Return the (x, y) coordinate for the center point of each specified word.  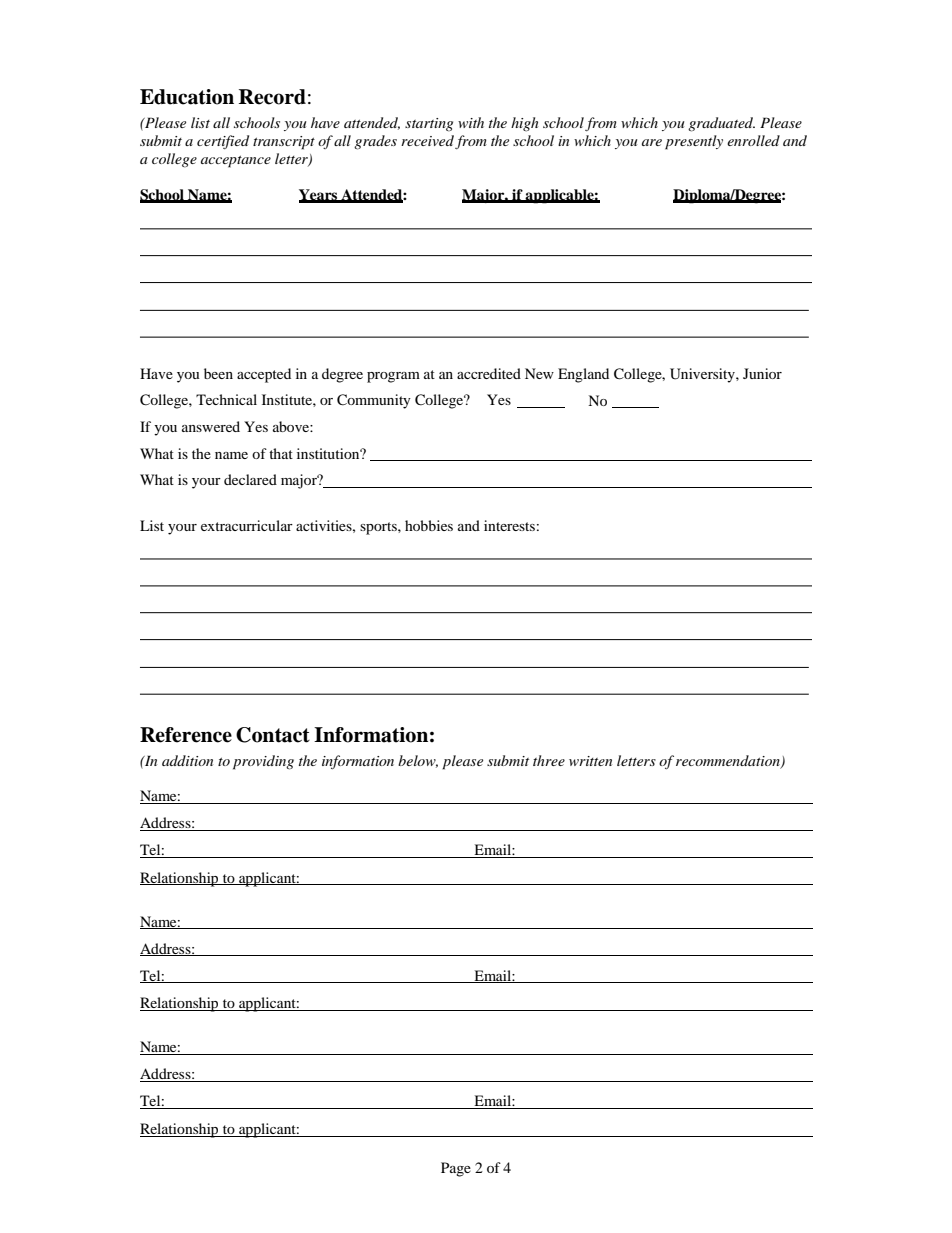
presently (694, 142)
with (471, 122)
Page (456, 1169)
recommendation (729, 761)
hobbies (429, 525)
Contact (273, 735)
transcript (284, 143)
